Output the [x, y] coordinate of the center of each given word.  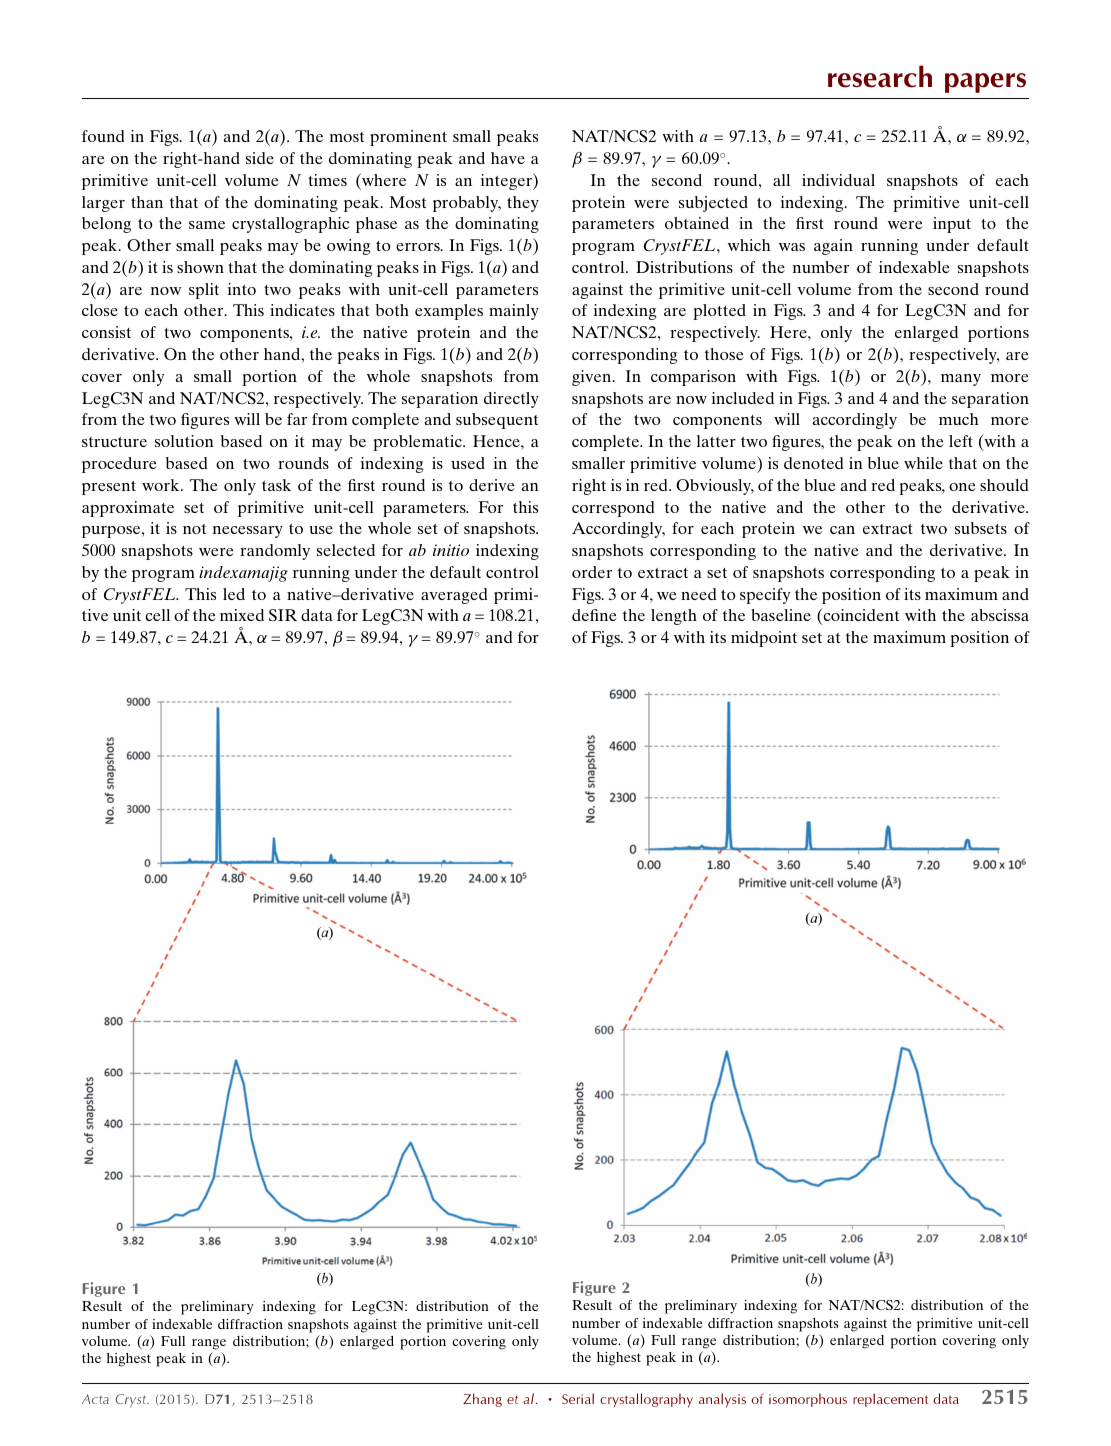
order [592, 572]
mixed [242, 615]
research [880, 76]
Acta [95, 1399]
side [260, 158]
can [842, 530]
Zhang [482, 1400]
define [594, 615]
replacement [890, 1400]
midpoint [764, 639]
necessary [248, 532]
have [508, 158]
